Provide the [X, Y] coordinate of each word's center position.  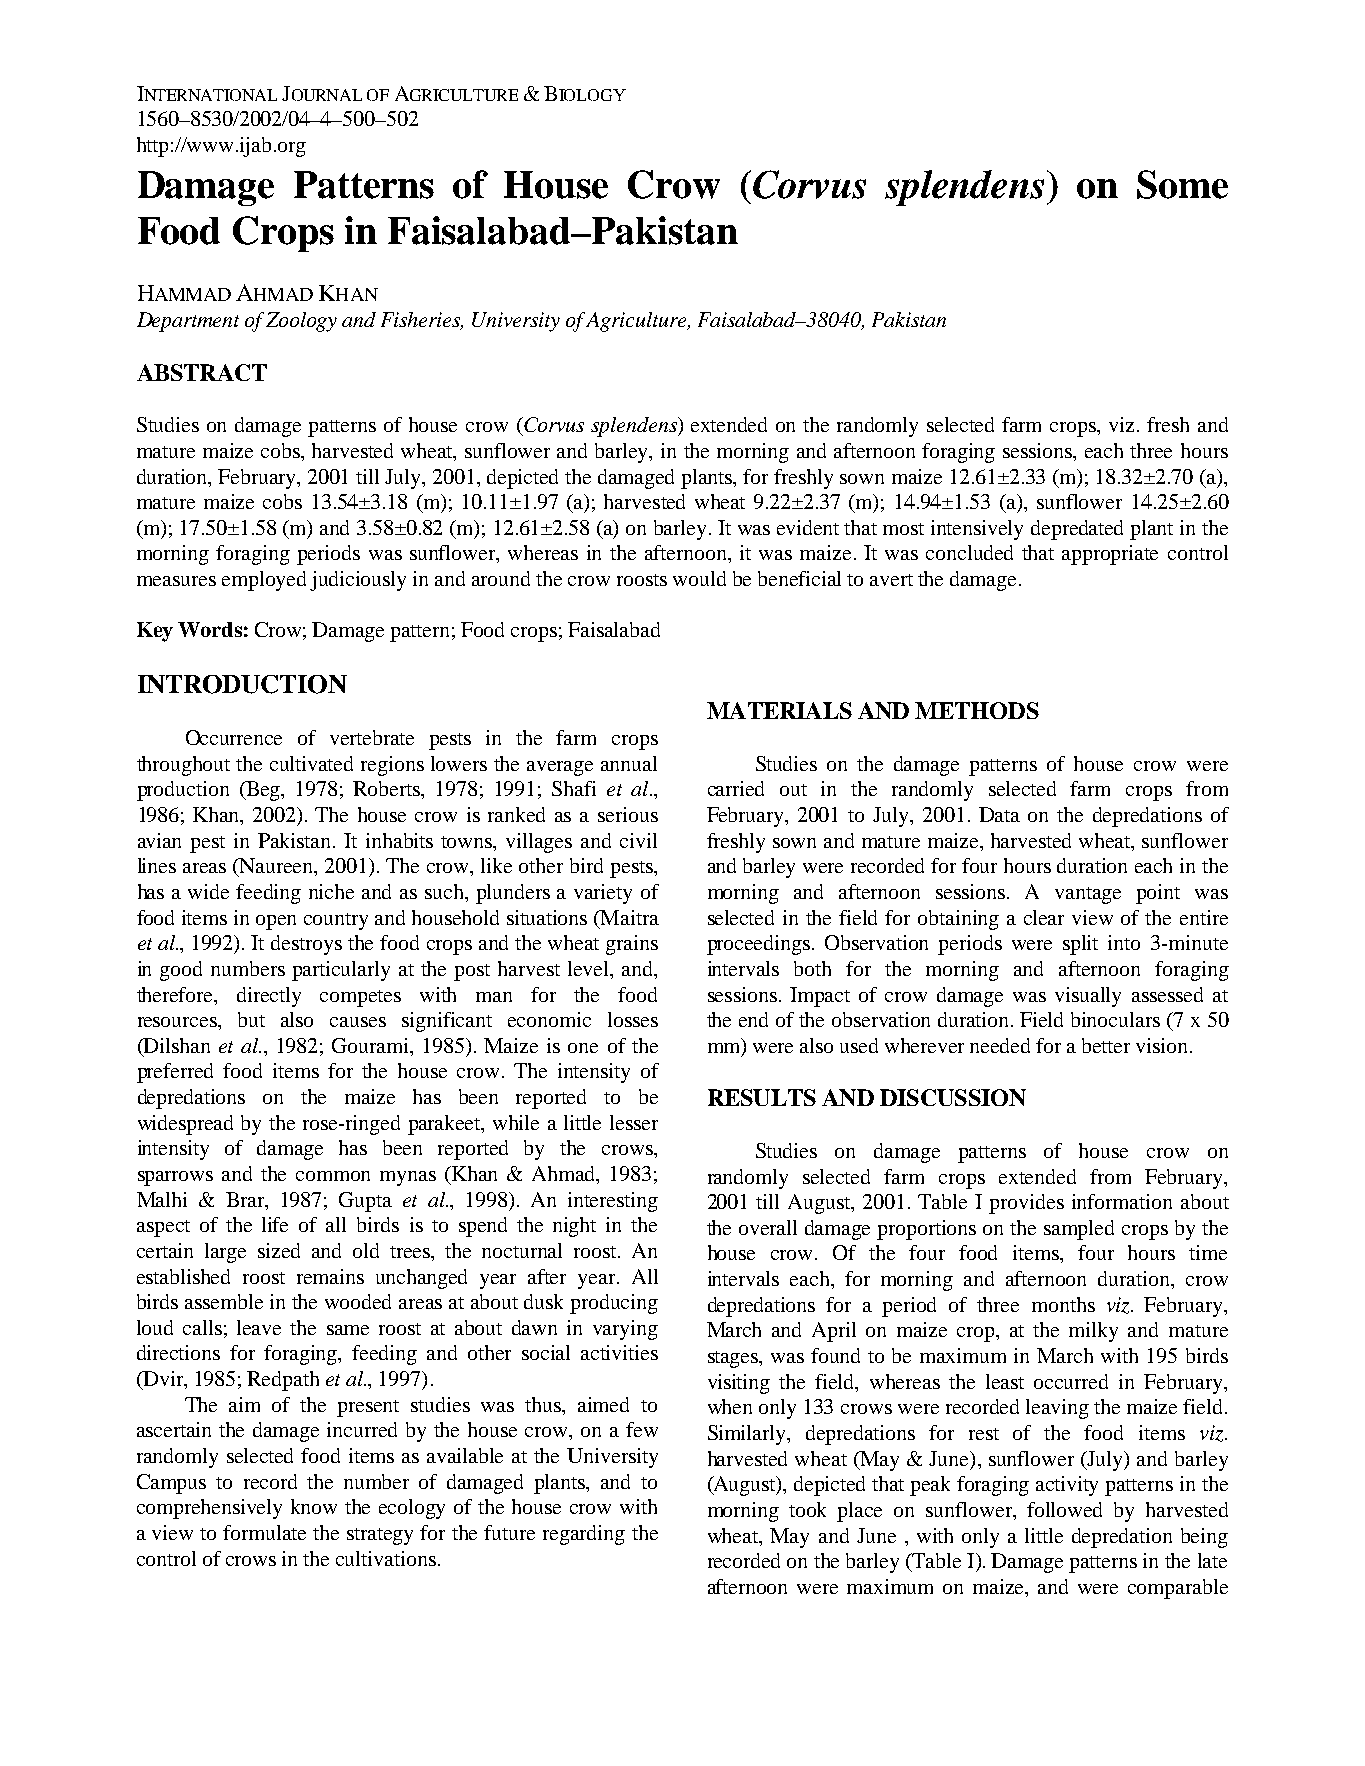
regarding [584, 1535]
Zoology [301, 322]
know [314, 1506]
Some [1182, 184]
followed [1064, 1509]
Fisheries [422, 321]
